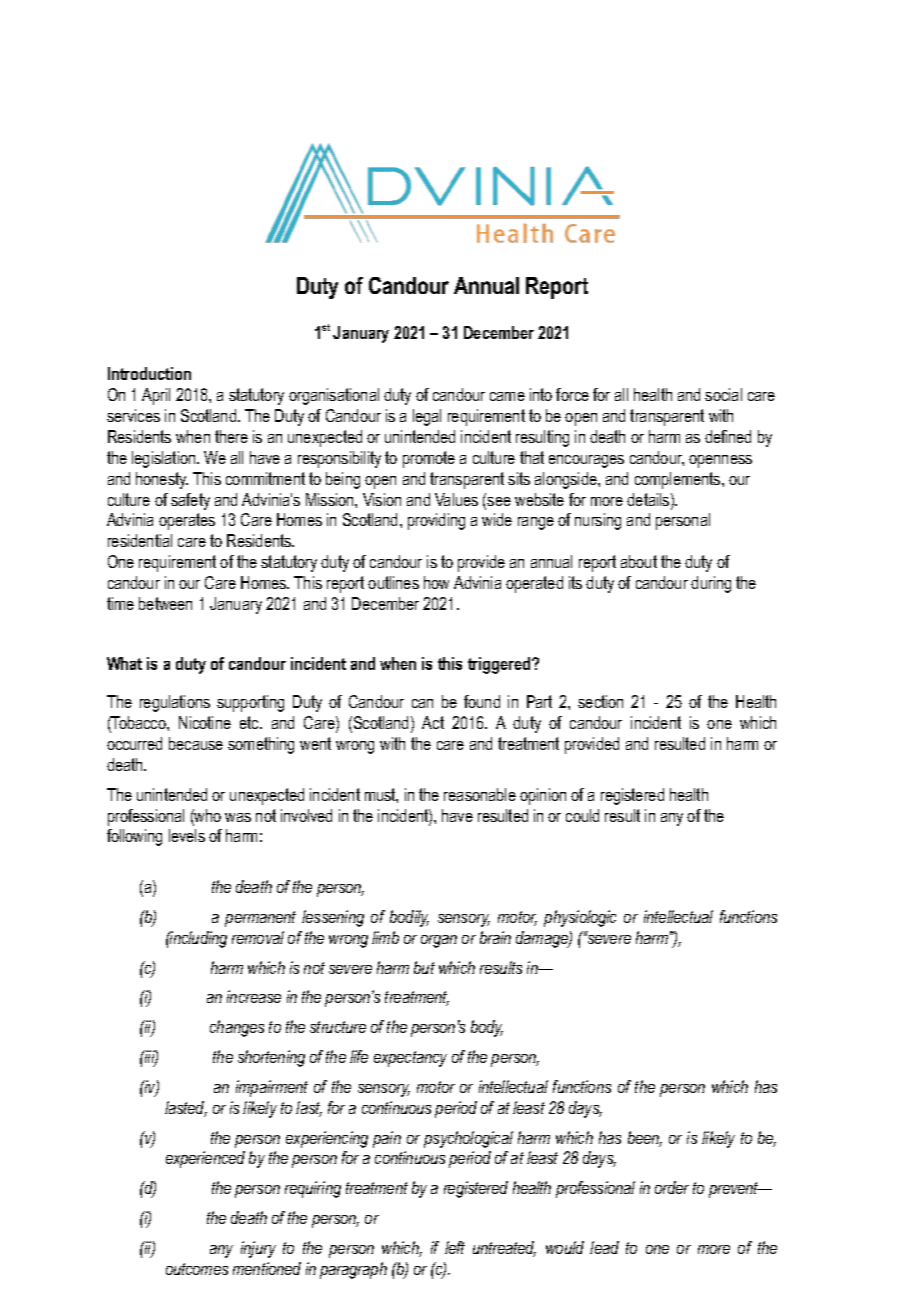 Image resolution: width=924 pixels, height=1308 pixels. Describe the element at coordinates (156, 396) in the screenshot. I see `April` at that location.
